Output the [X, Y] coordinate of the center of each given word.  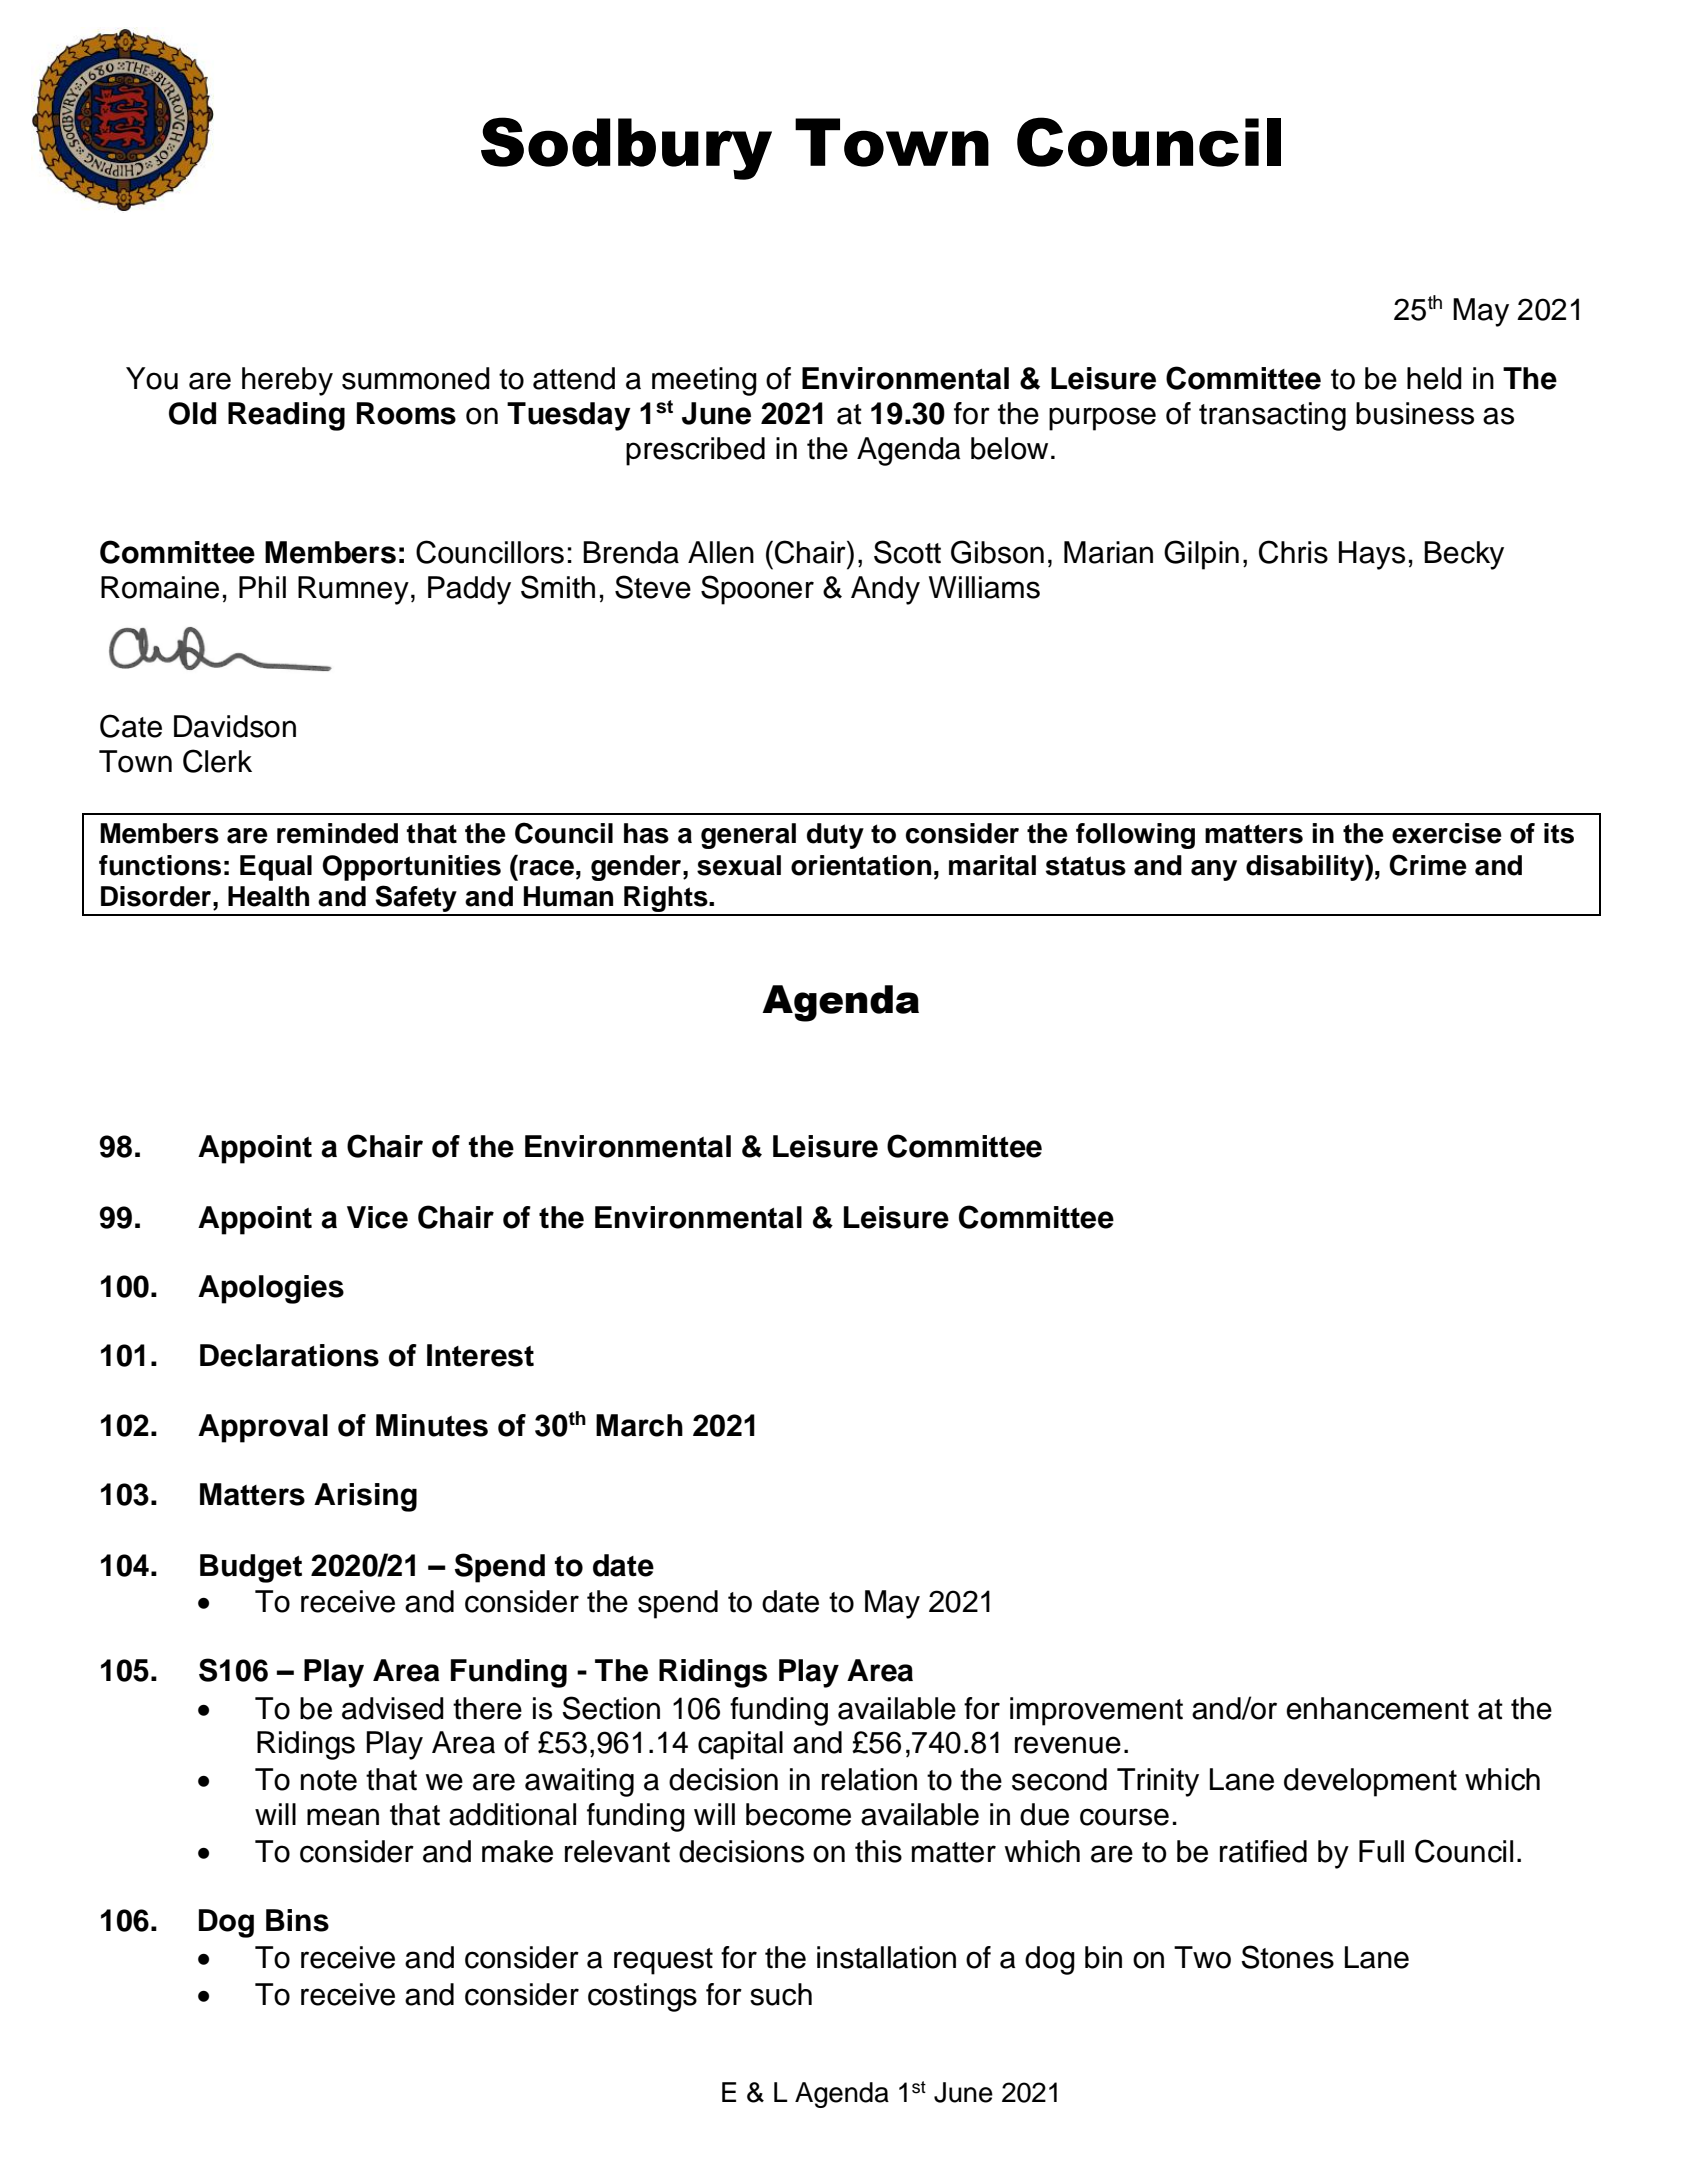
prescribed [695, 451]
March [639, 1425]
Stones [1287, 1957]
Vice [377, 1217]
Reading [286, 416]
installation [886, 1957]
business [1415, 413]
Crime [1428, 865]
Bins [297, 1920]
